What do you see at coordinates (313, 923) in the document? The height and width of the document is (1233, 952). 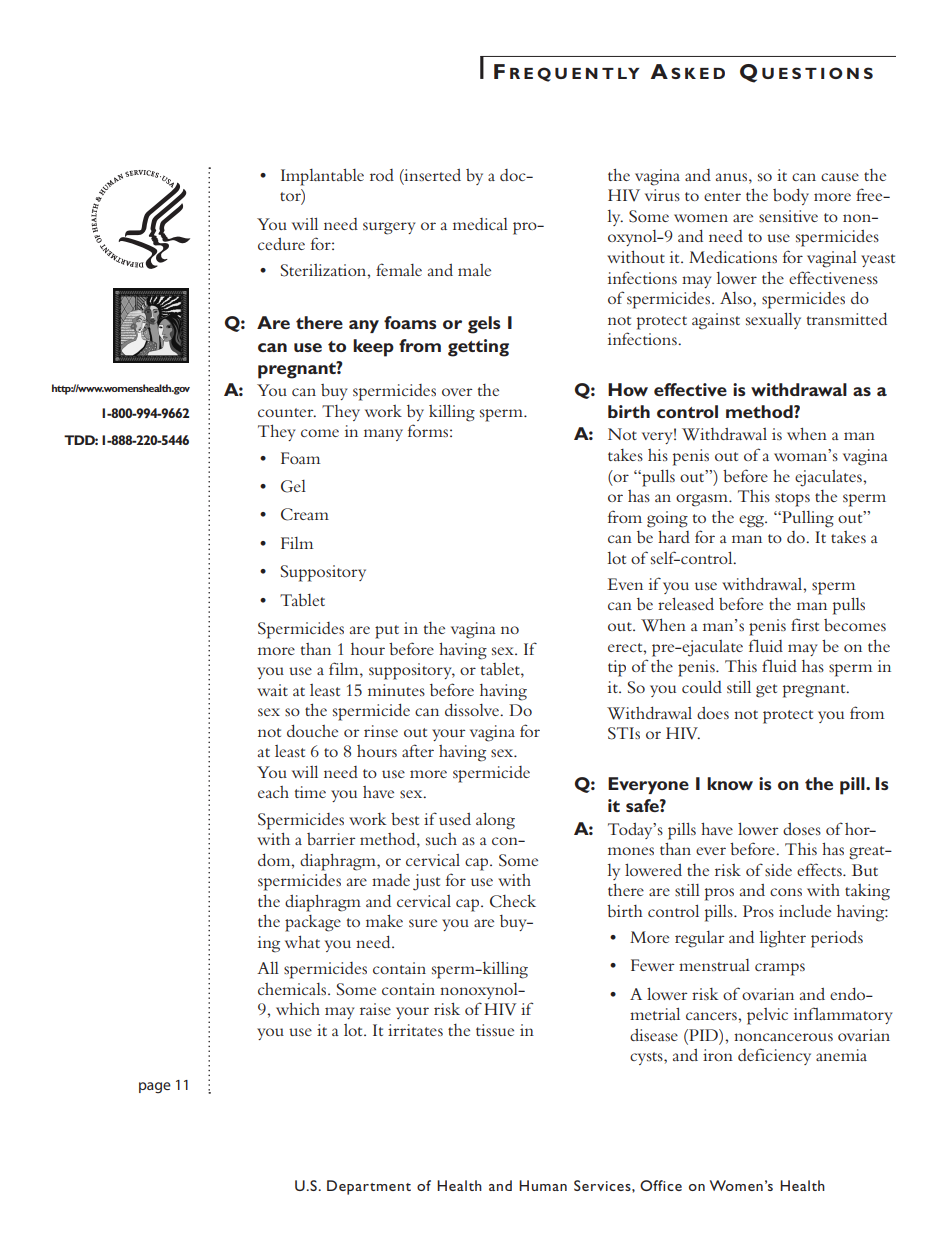 I see `package` at bounding box center [313, 923].
